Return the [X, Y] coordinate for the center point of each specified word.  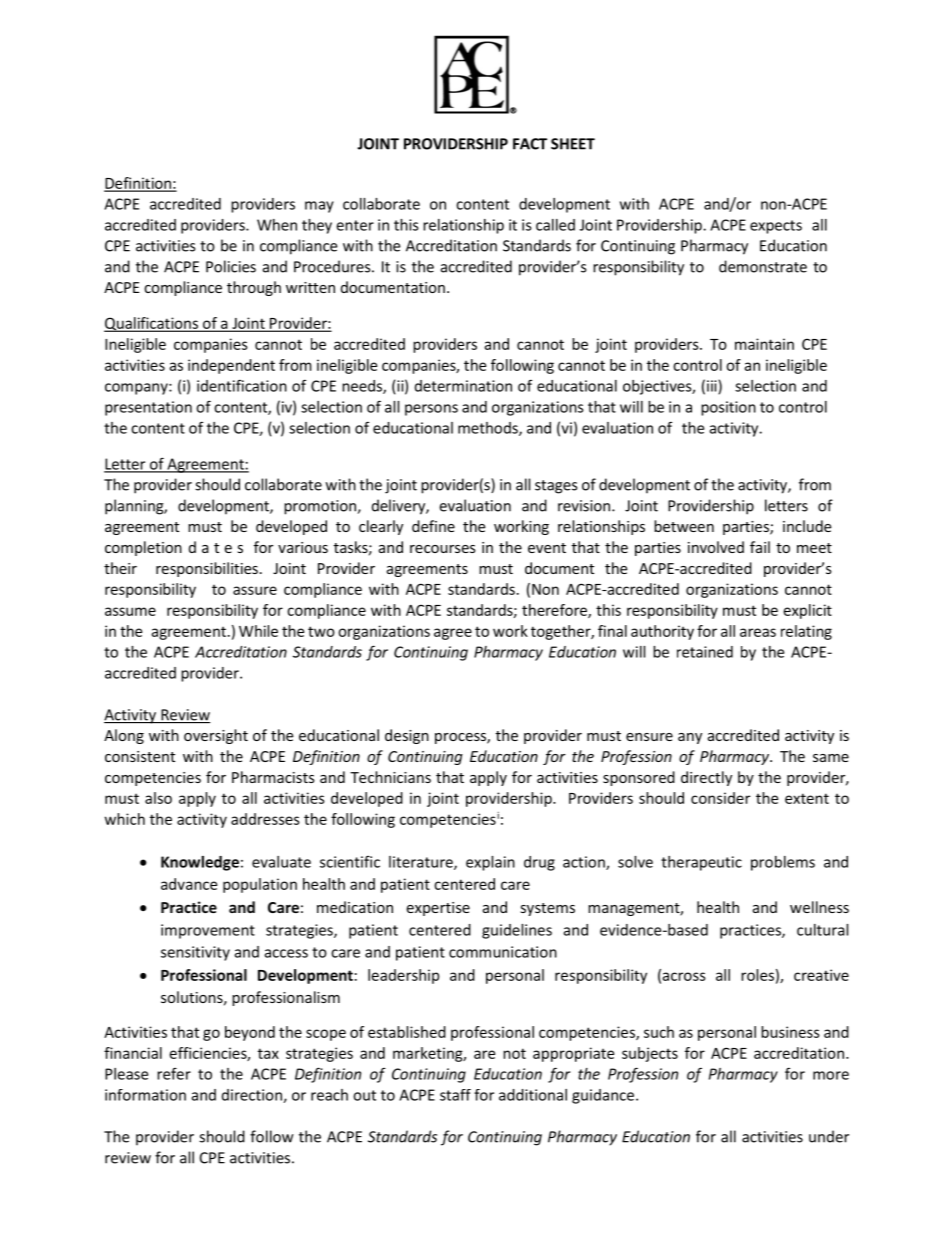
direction [253, 1096]
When [277, 225]
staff [455, 1095]
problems [783, 863]
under [829, 1136]
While [258, 631]
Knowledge [200, 863]
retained [705, 652]
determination [463, 386]
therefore [555, 611]
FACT [530, 144]
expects [776, 227]
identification [242, 385]
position [728, 408]
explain [490, 863]
